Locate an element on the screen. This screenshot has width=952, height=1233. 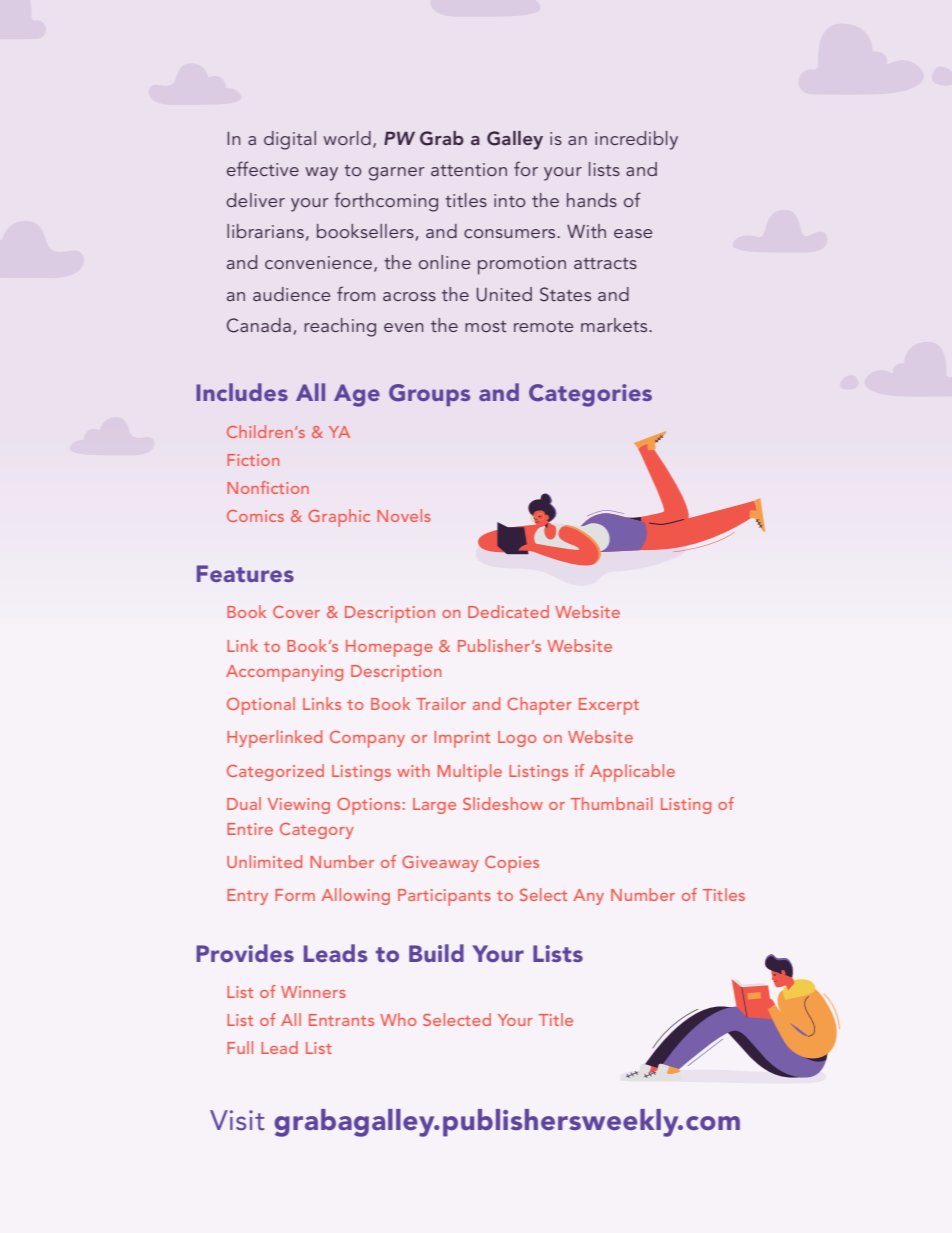
attention is located at coordinates (469, 169).
